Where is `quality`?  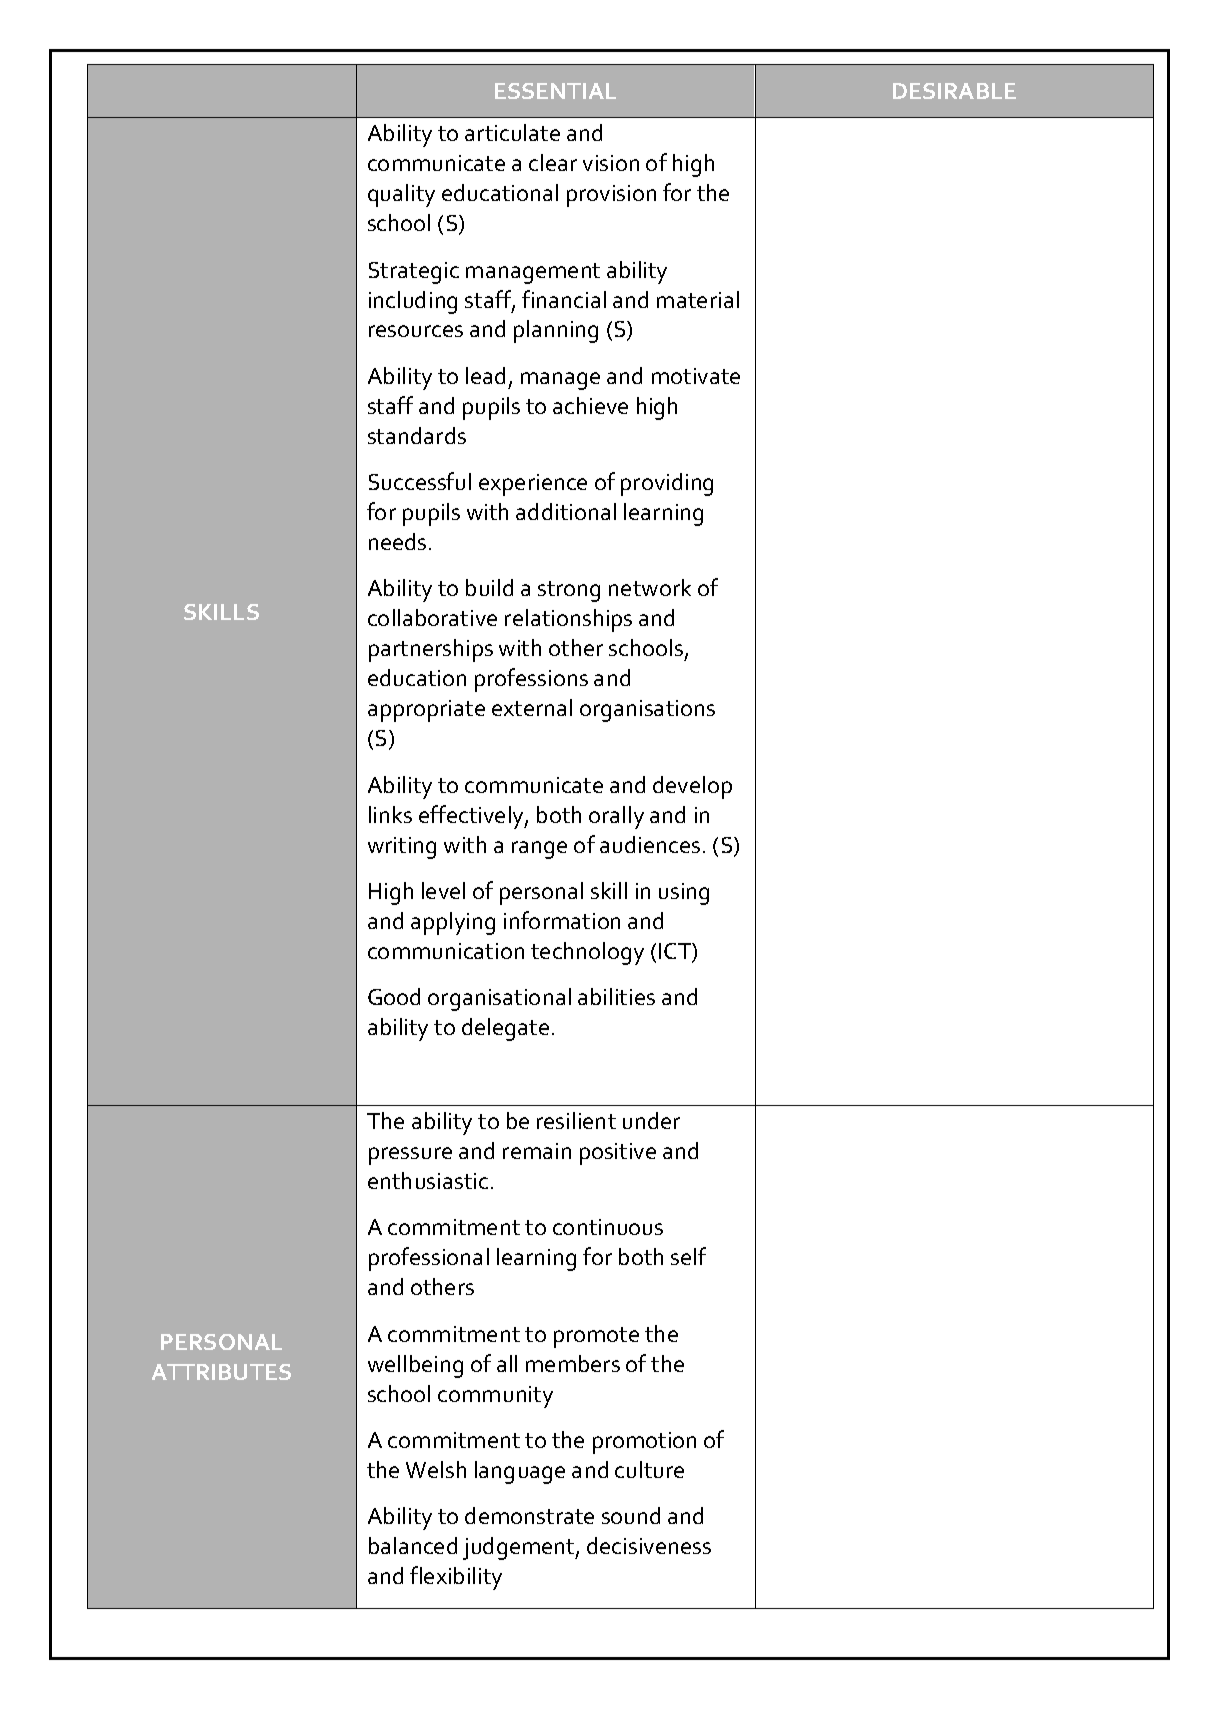
quality is located at coordinates (401, 195).
